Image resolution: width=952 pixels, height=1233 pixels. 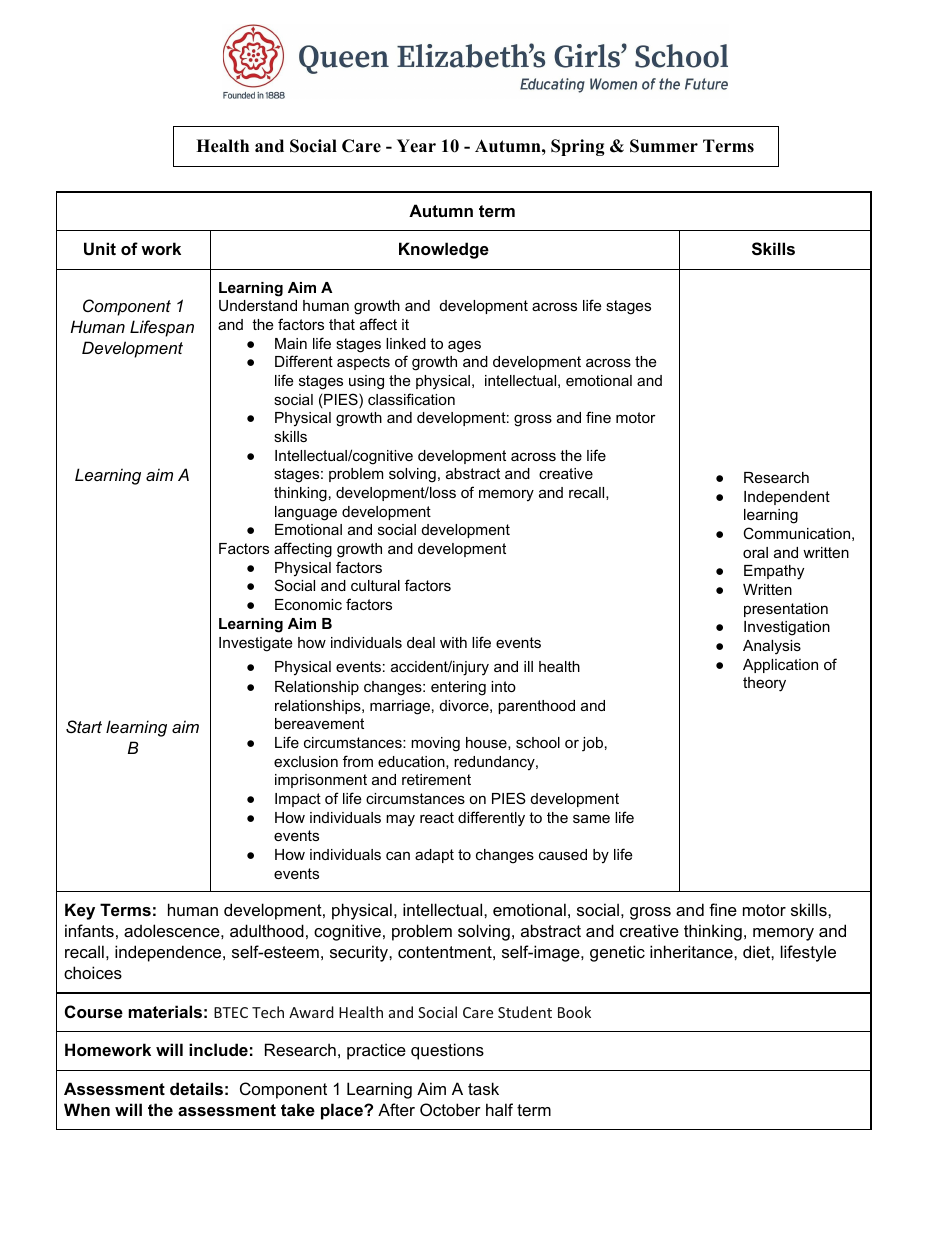 I want to click on Unit, so click(x=100, y=248).
